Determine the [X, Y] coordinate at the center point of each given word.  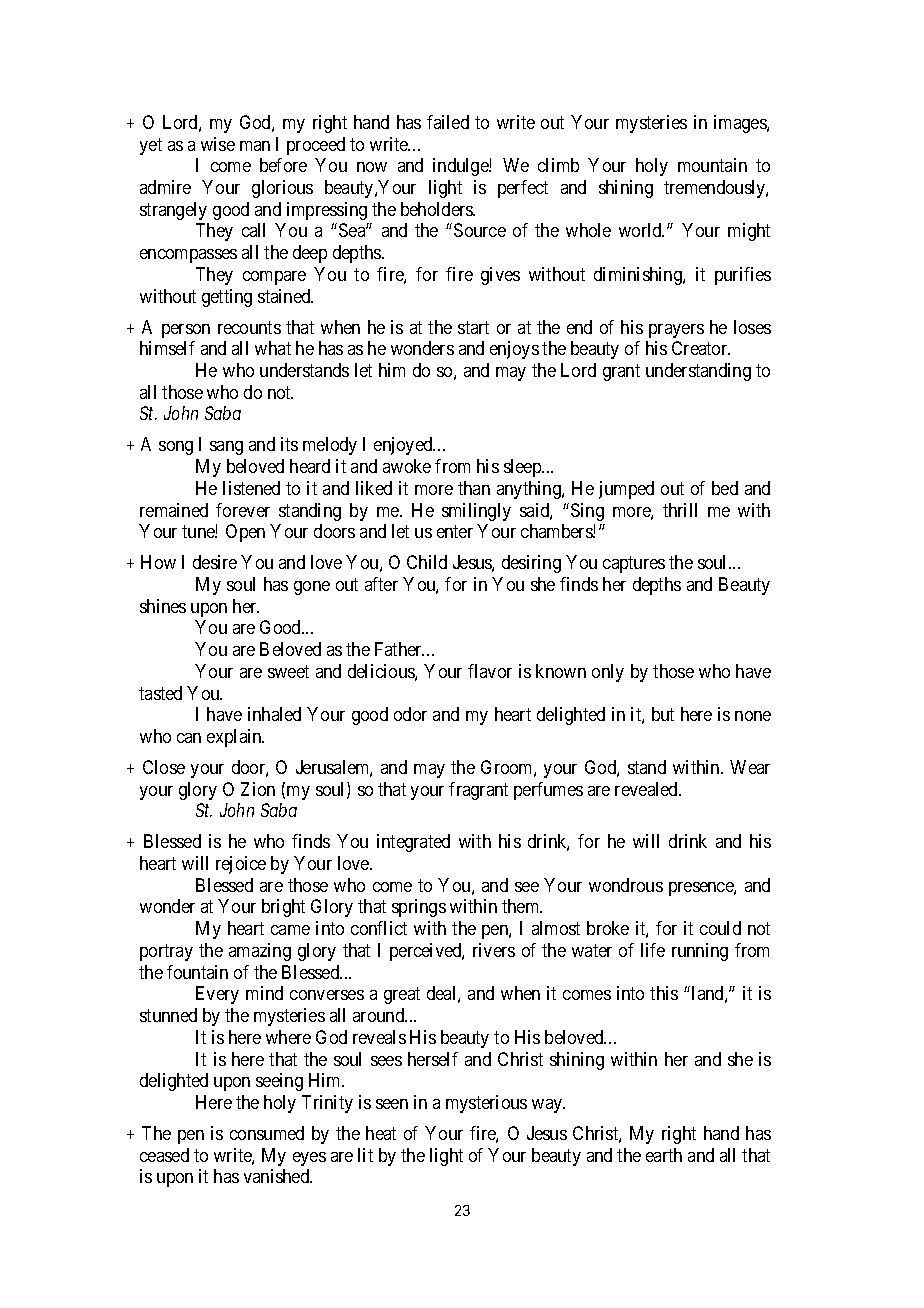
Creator [701, 348]
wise [218, 144]
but [663, 714]
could [720, 928]
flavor [490, 671]
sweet [288, 671]
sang [226, 448]
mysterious [486, 1104]
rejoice [241, 865]
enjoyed [404, 446]
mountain [712, 165]
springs [419, 908]
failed [448, 122]
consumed [267, 1133]
